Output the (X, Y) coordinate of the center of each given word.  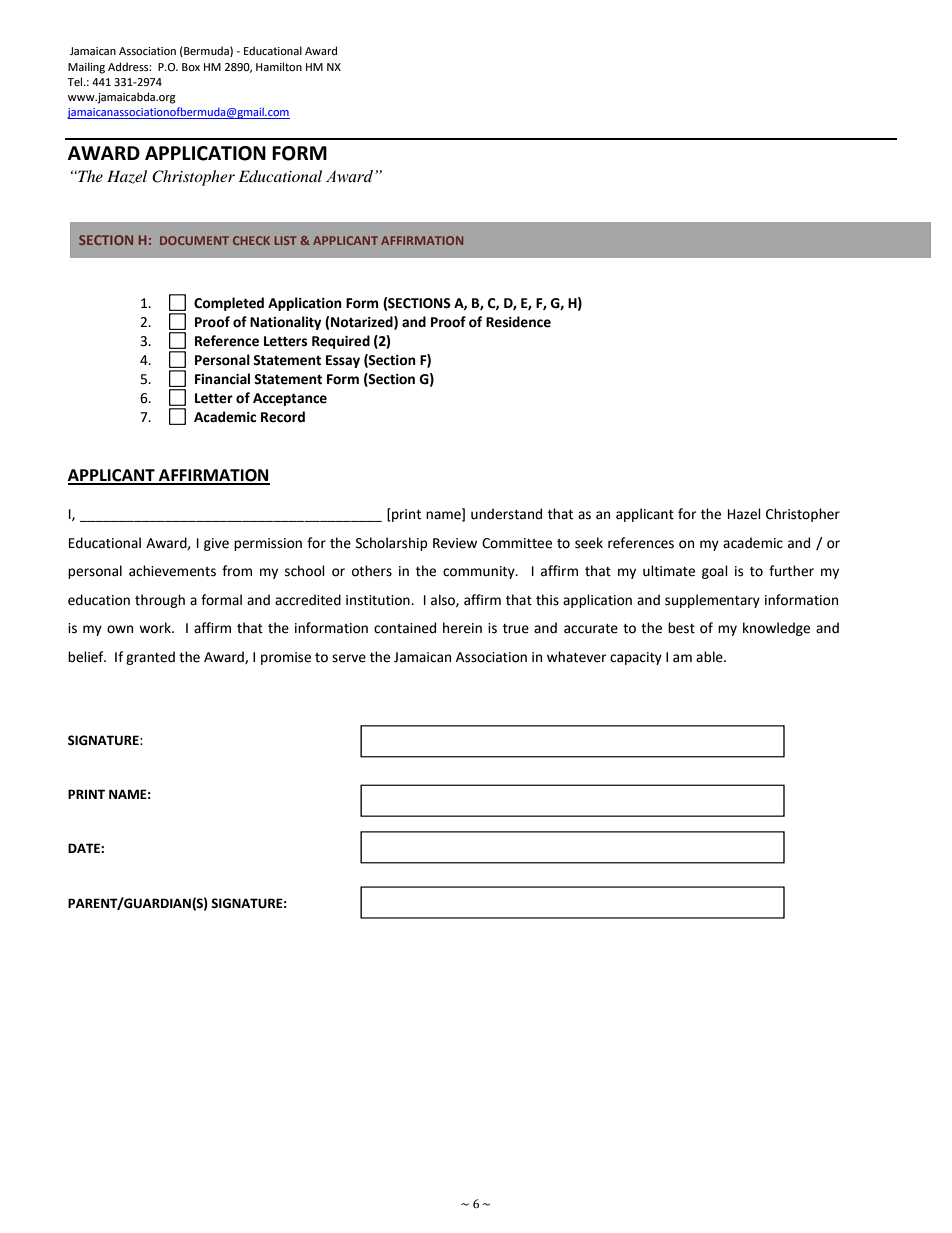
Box (191, 67)
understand (506, 514)
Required (341, 342)
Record (283, 417)
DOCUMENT (194, 240)
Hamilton (279, 66)
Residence (518, 322)
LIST (285, 240)
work (156, 628)
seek (589, 543)
